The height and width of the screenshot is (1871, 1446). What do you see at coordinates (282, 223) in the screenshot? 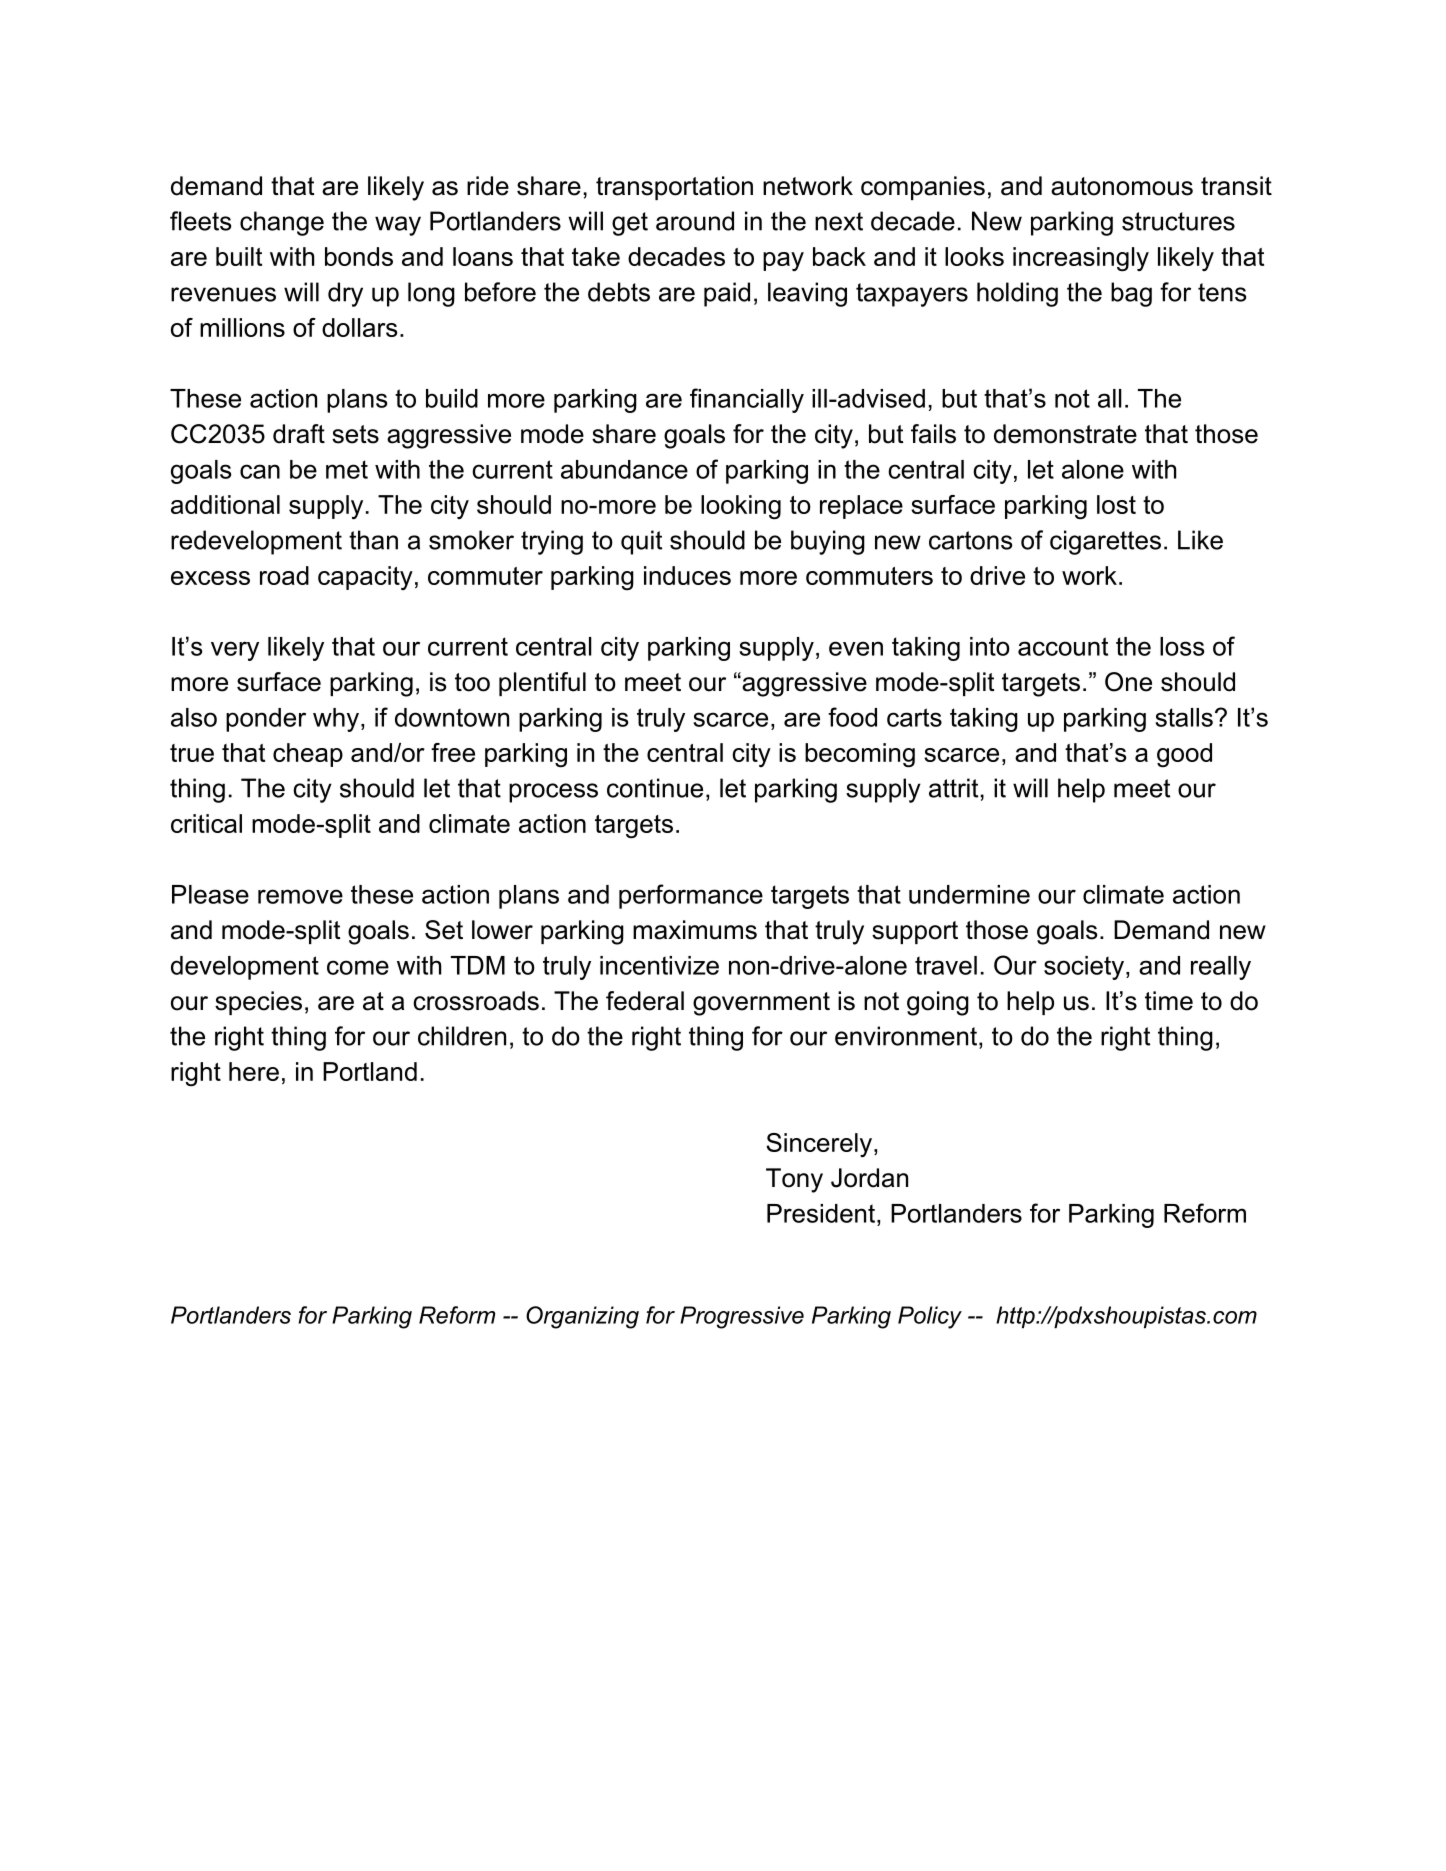
I see `change` at bounding box center [282, 223].
